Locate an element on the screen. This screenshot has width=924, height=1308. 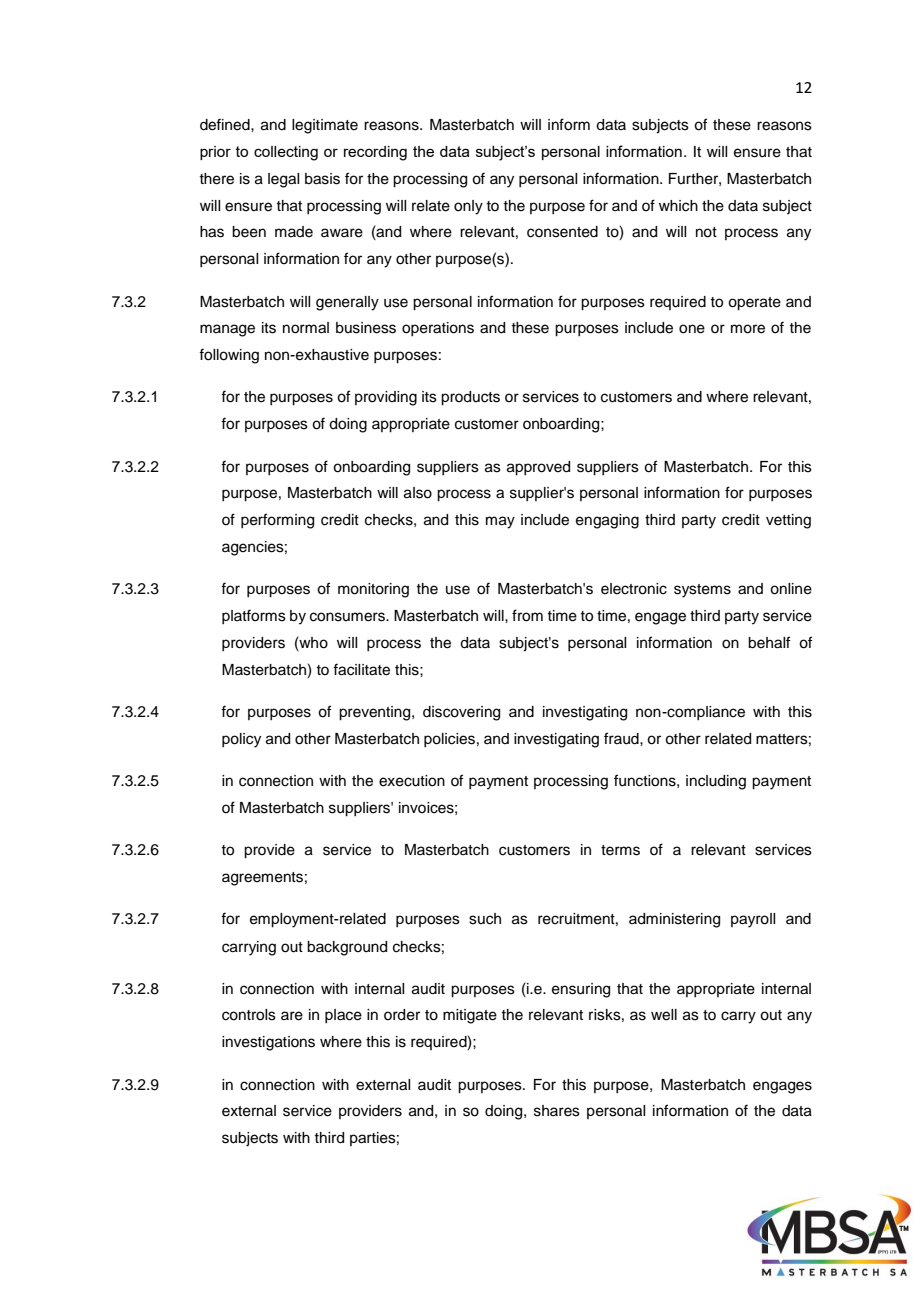
collecting is located at coordinates (286, 153).
